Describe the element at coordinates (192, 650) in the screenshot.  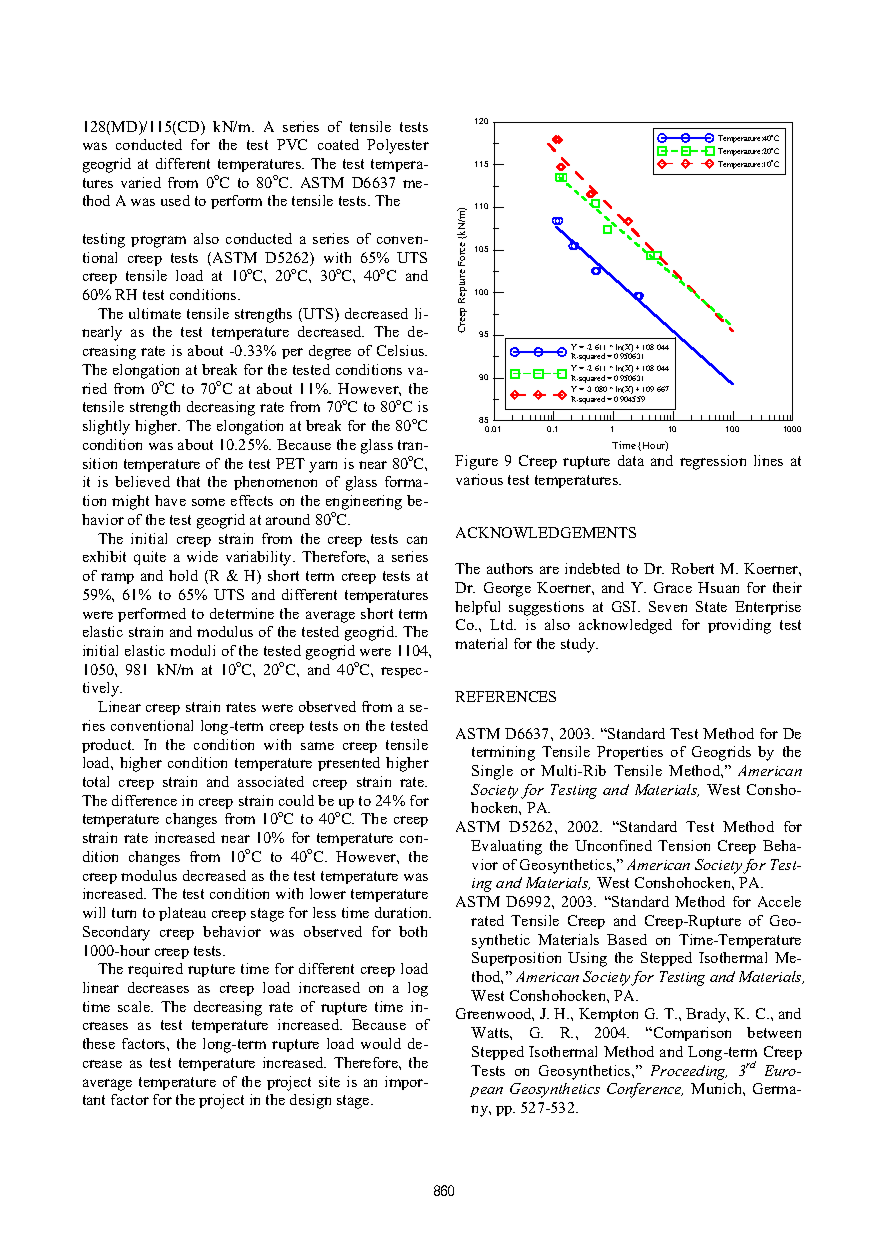
I see `moduli` at that location.
